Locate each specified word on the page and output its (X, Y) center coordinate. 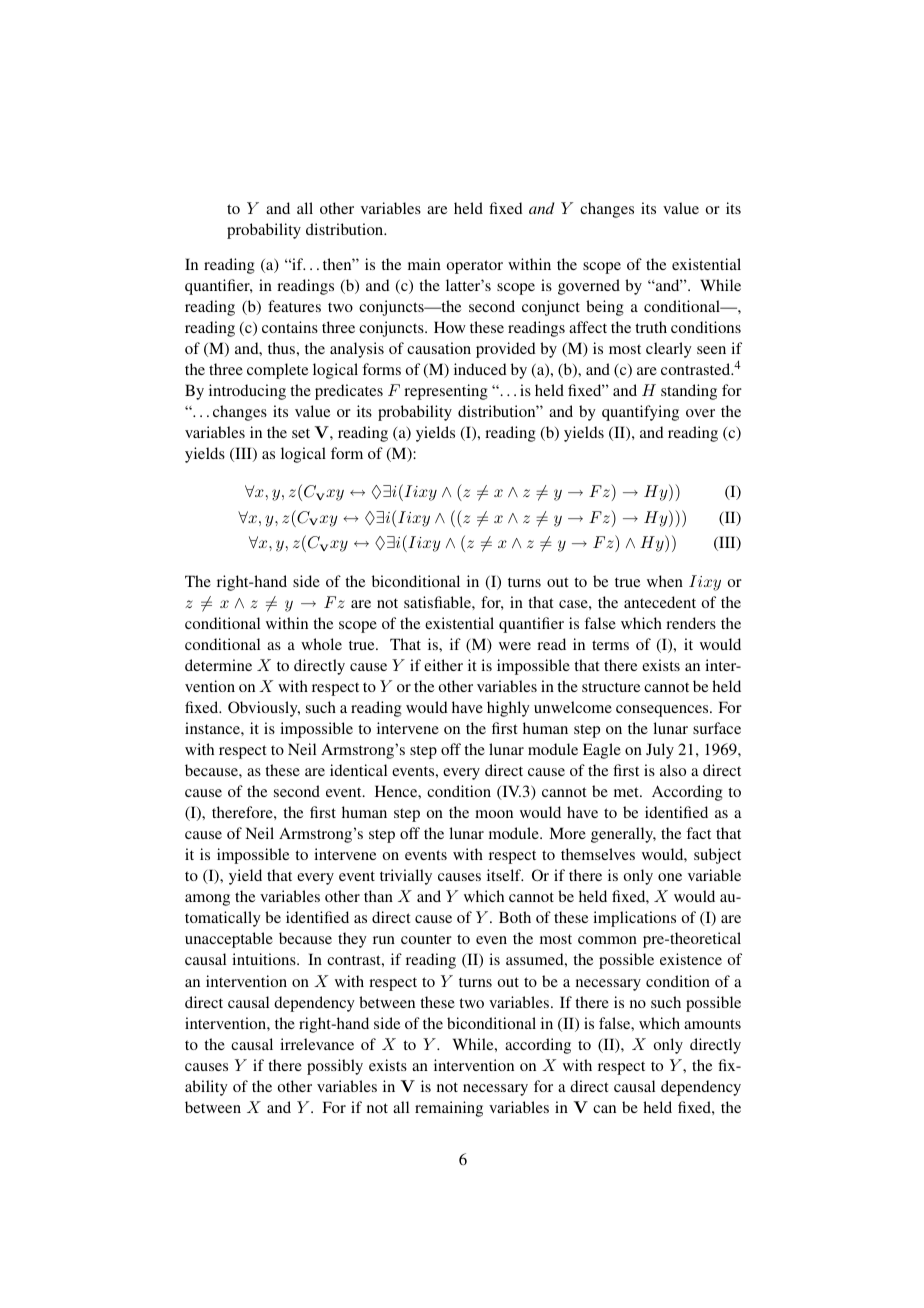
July (660, 751)
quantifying (640, 413)
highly (508, 709)
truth (651, 327)
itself (505, 875)
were (515, 646)
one (670, 877)
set (301, 433)
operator (475, 267)
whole (321, 644)
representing (446, 392)
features (294, 306)
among (207, 900)
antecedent (660, 602)
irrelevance (317, 1044)
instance (213, 728)
